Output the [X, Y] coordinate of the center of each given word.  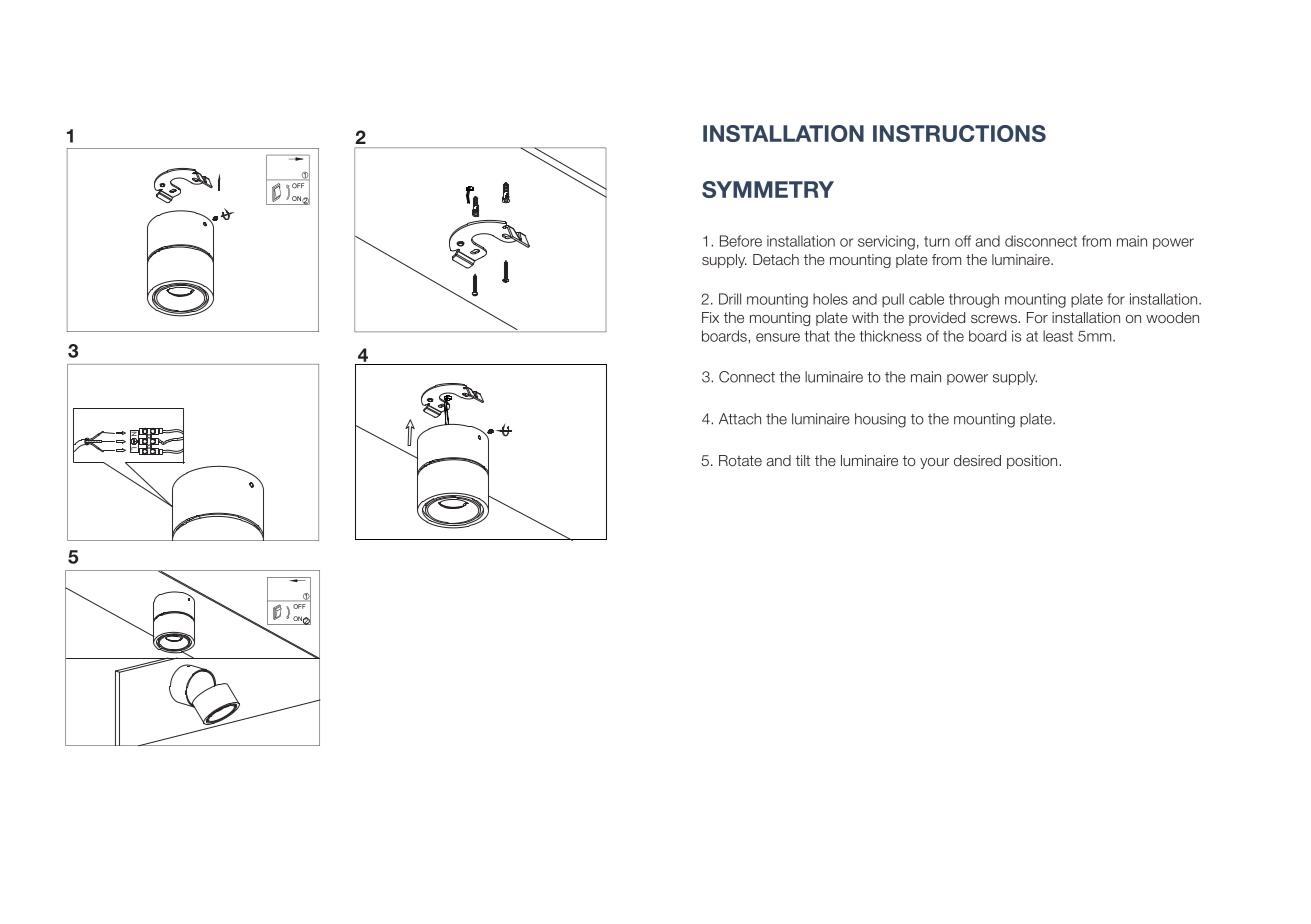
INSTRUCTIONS [959, 133]
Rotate [740, 460]
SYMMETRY [768, 189]
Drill [730, 299]
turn [937, 241]
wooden [1172, 317]
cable [926, 299]
